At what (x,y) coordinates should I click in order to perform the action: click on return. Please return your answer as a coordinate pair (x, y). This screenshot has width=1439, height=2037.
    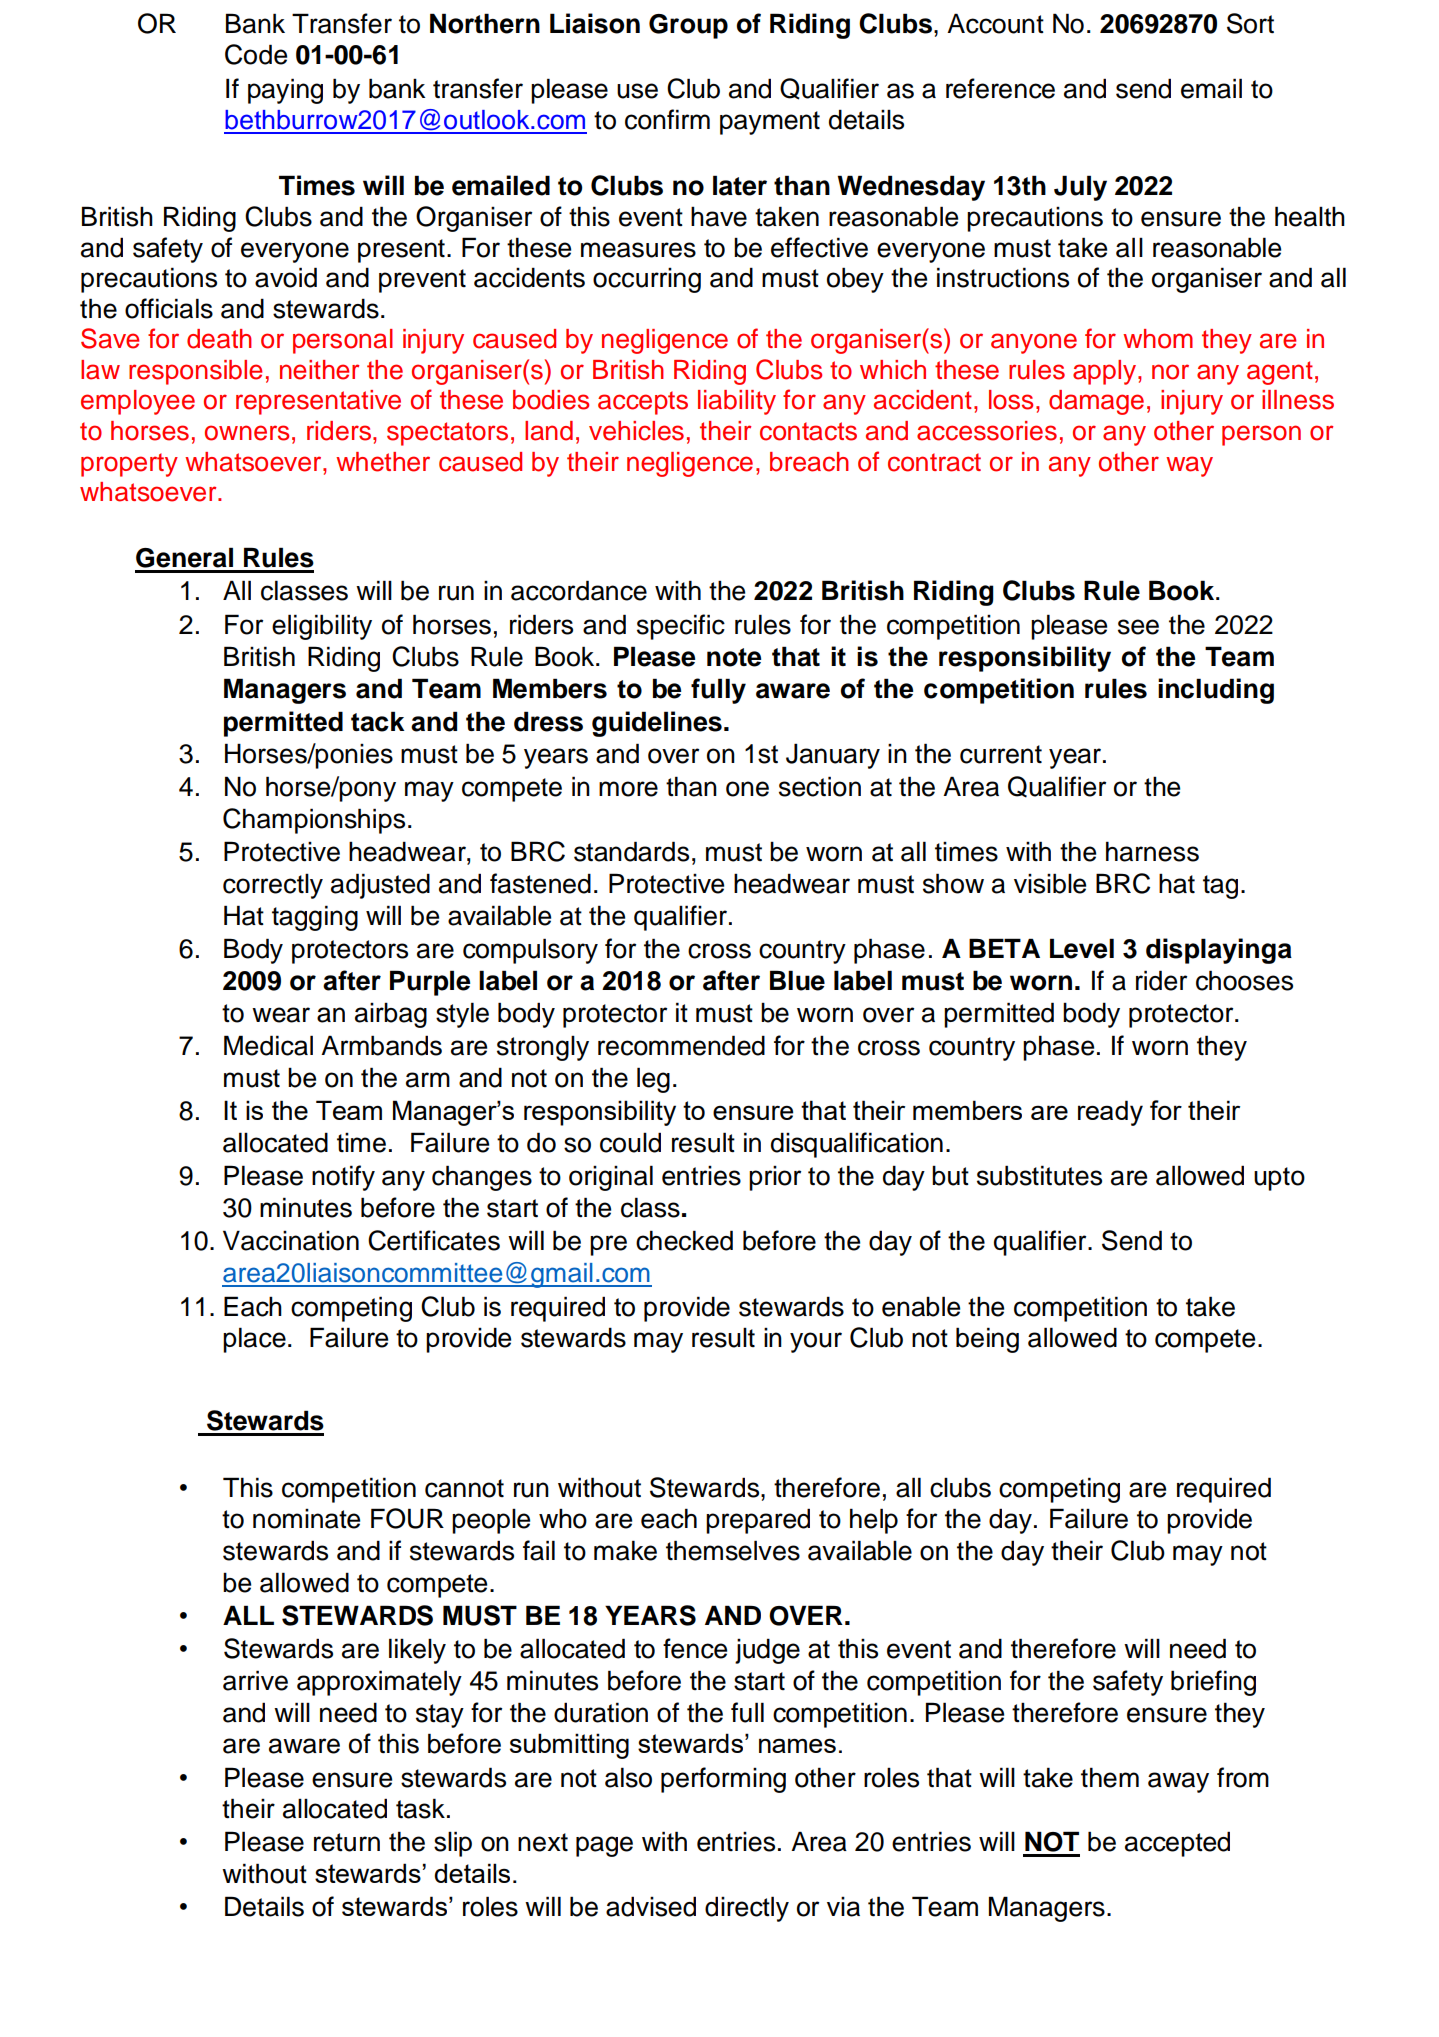
    Looking at the image, I should click on (347, 1842).
